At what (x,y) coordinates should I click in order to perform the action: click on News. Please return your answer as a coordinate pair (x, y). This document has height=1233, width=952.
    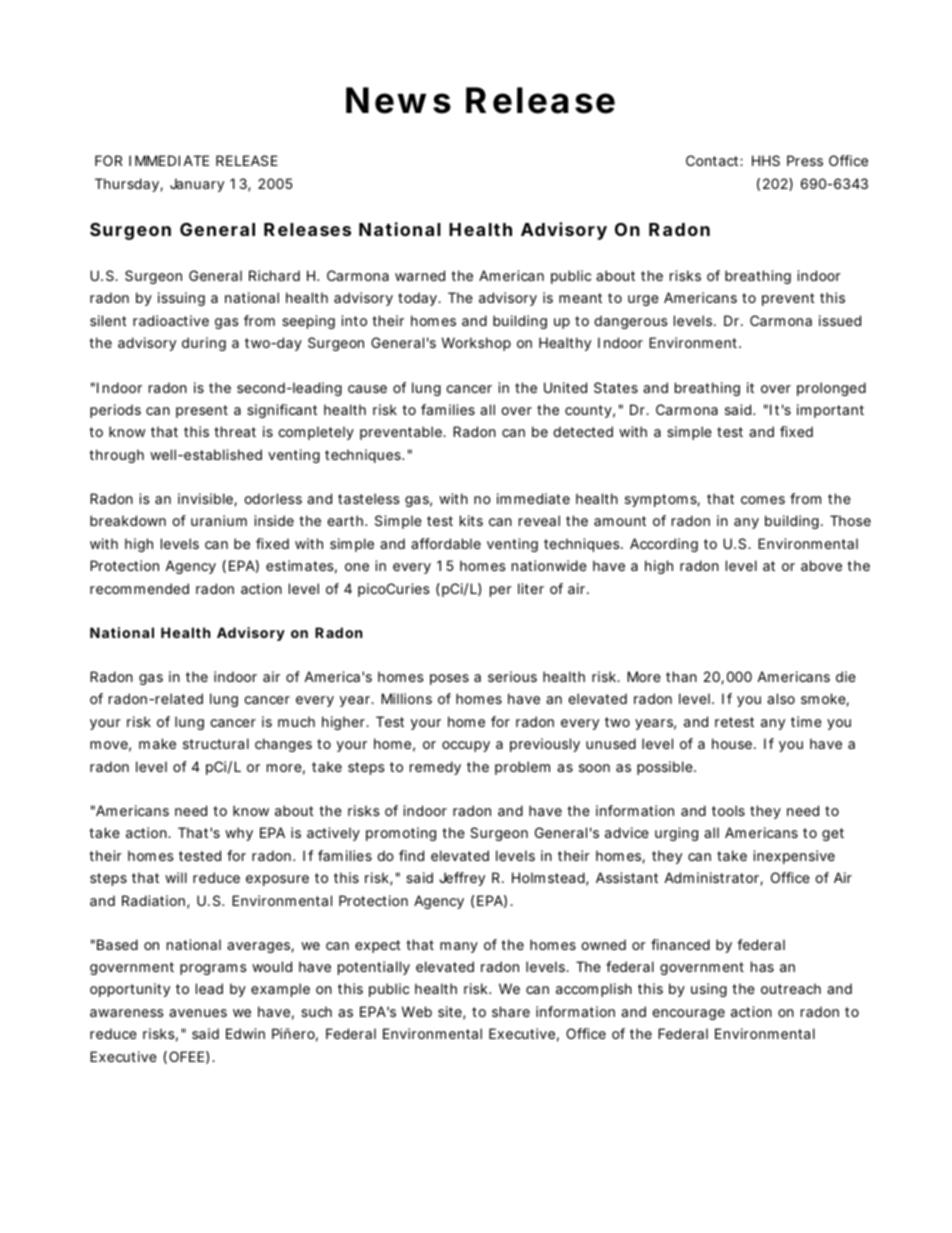
    Looking at the image, I should click on (398, 100).
